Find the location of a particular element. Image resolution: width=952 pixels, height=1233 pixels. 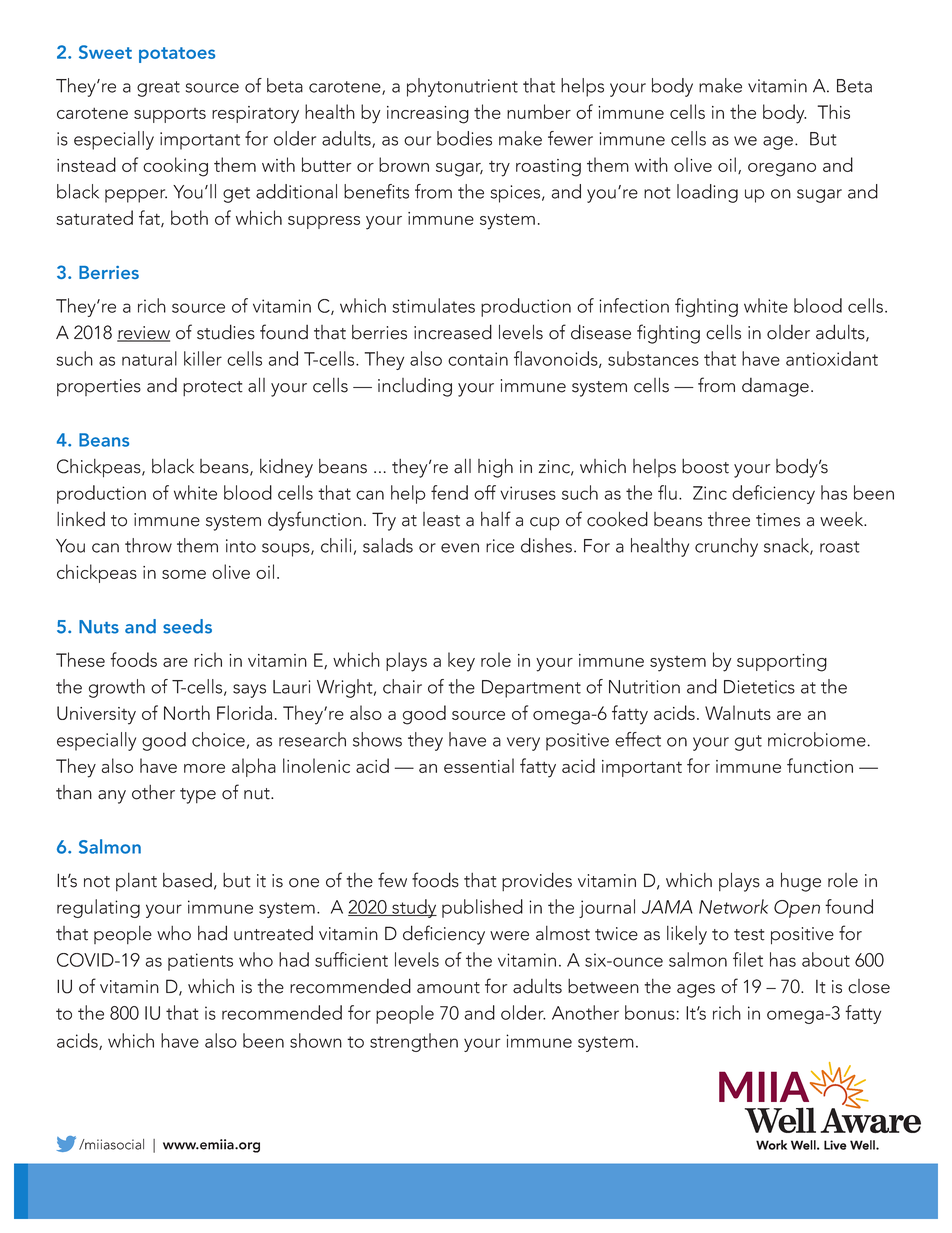

Dietetics is located at coordinates (759, 687).
